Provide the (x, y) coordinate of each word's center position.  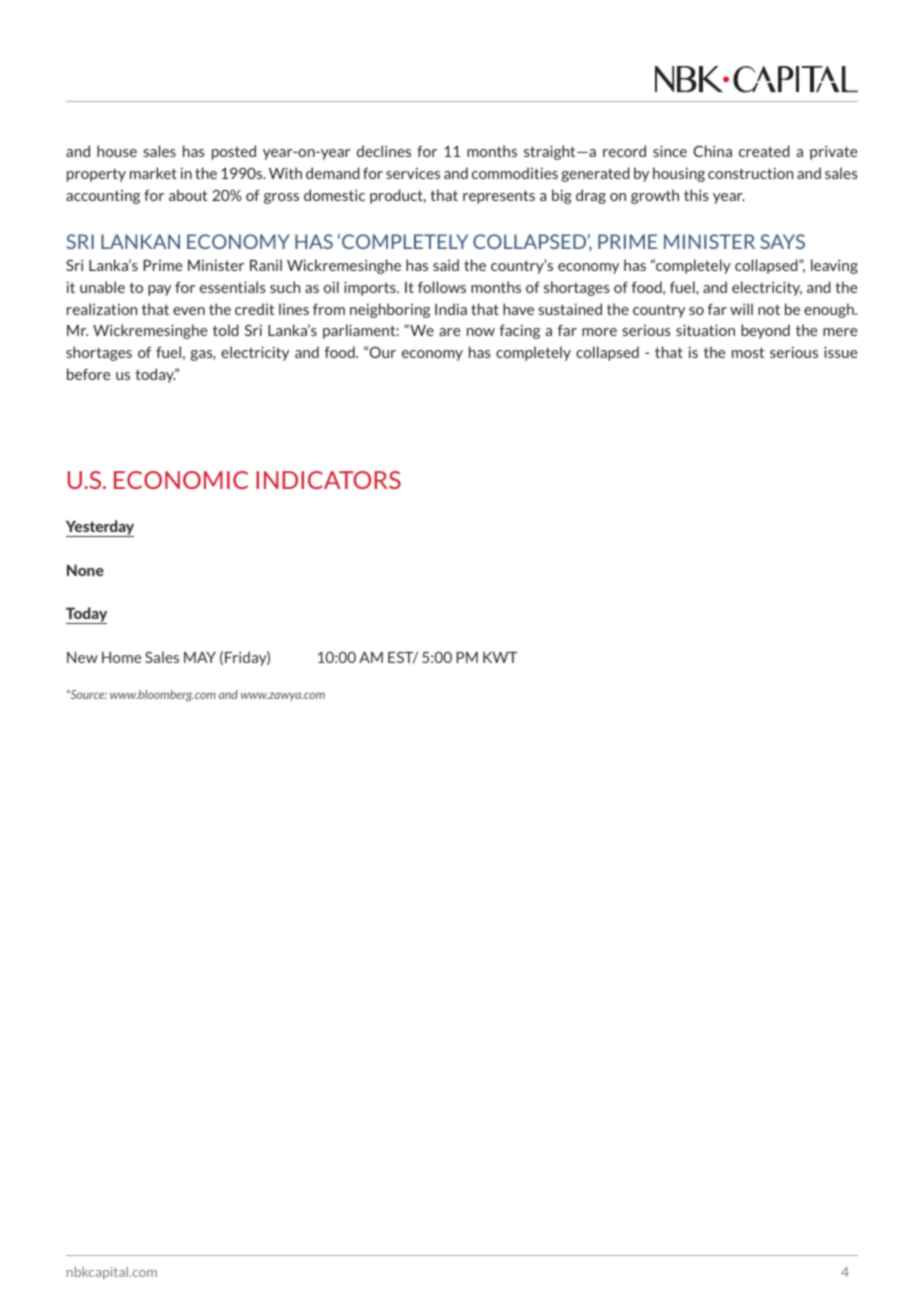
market (153, 173)
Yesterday (100, 528)
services (413, 173)
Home (121, 657)
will (741, 309)
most (748, 352)
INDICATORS (328, 480)
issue (840, 352)
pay (159, 290)
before (88, 374)
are (449, 332)
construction (750, 173)
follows (442, 287)
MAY (200, 657)
